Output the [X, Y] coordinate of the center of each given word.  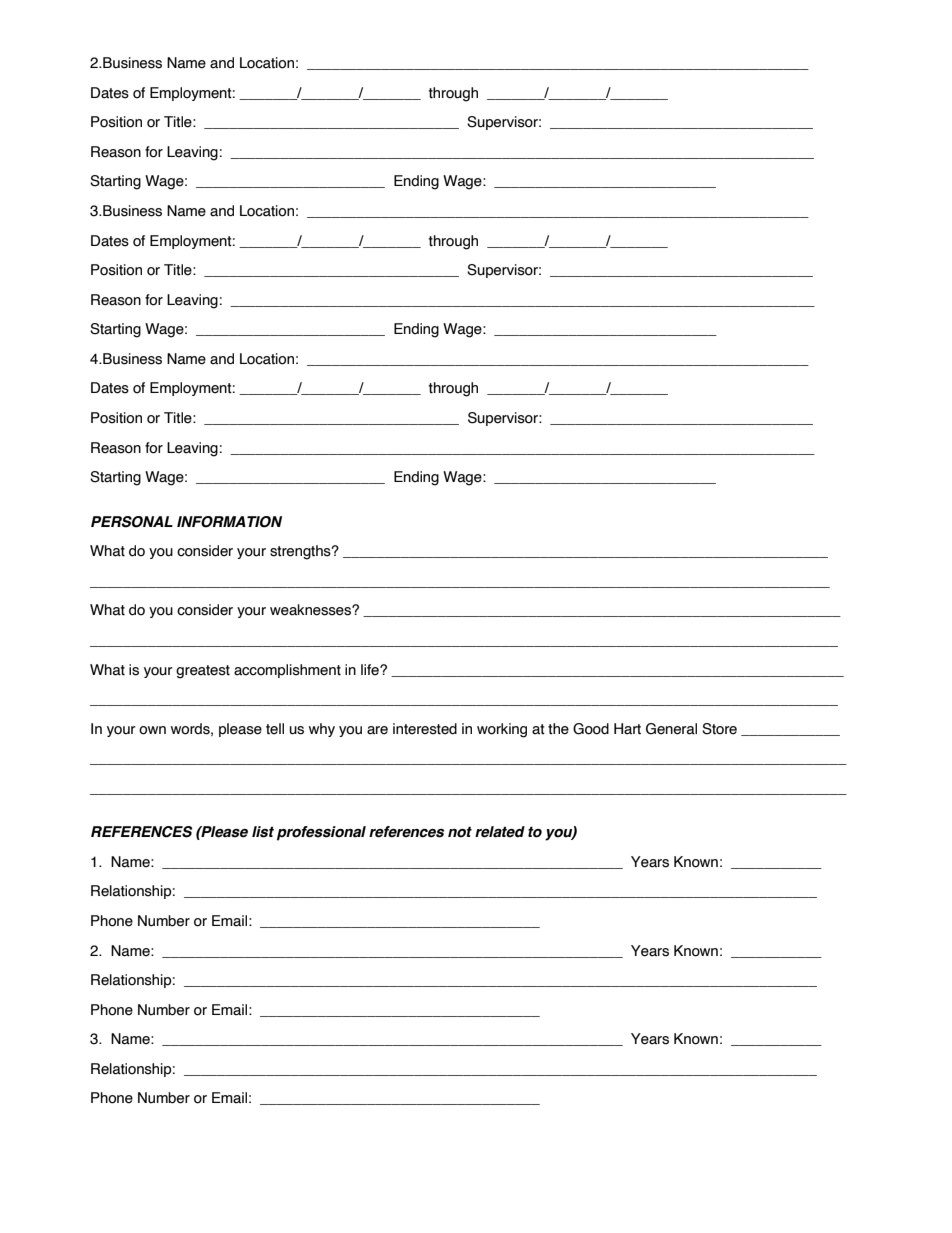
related [500, 832]
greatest [203, 672]
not [460, 832]
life [371, 670]
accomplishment [287, 671]
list [263, 832]
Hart [627, 729]
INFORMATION [229, 522]
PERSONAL [132, 522]
